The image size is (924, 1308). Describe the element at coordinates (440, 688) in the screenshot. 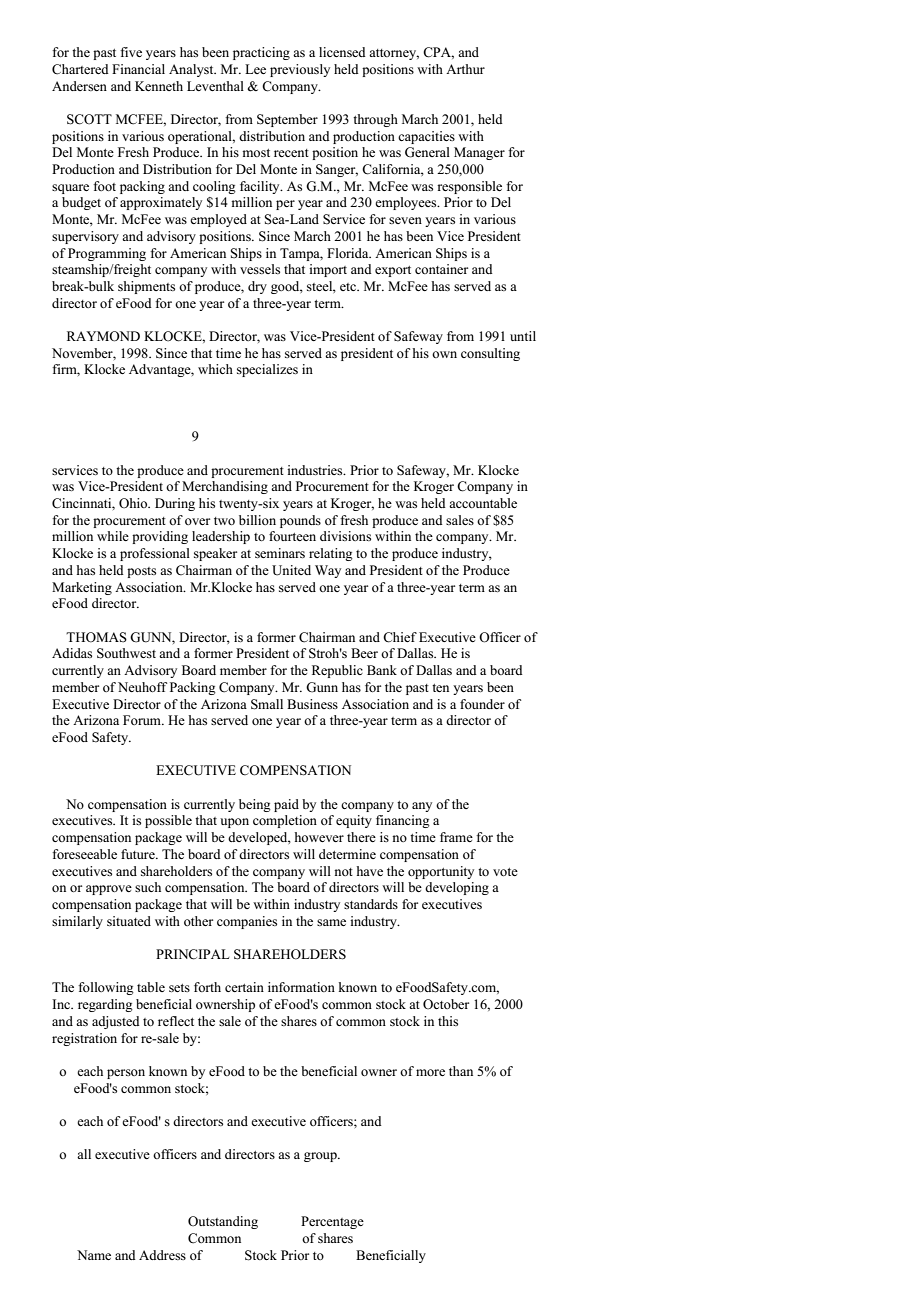

I see `ten` at that location.
